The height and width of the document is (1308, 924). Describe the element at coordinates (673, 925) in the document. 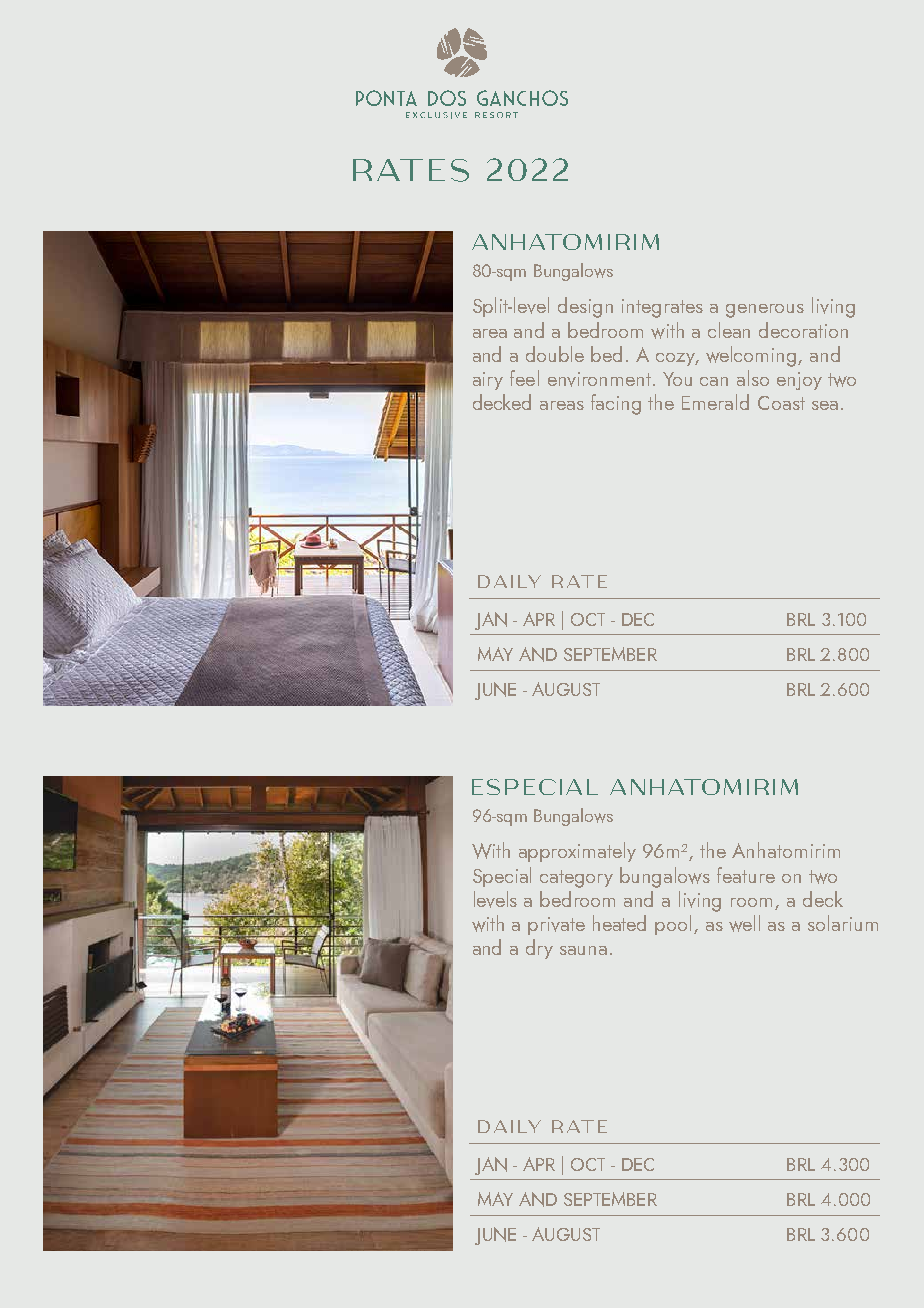

I see `pool` at that location.
